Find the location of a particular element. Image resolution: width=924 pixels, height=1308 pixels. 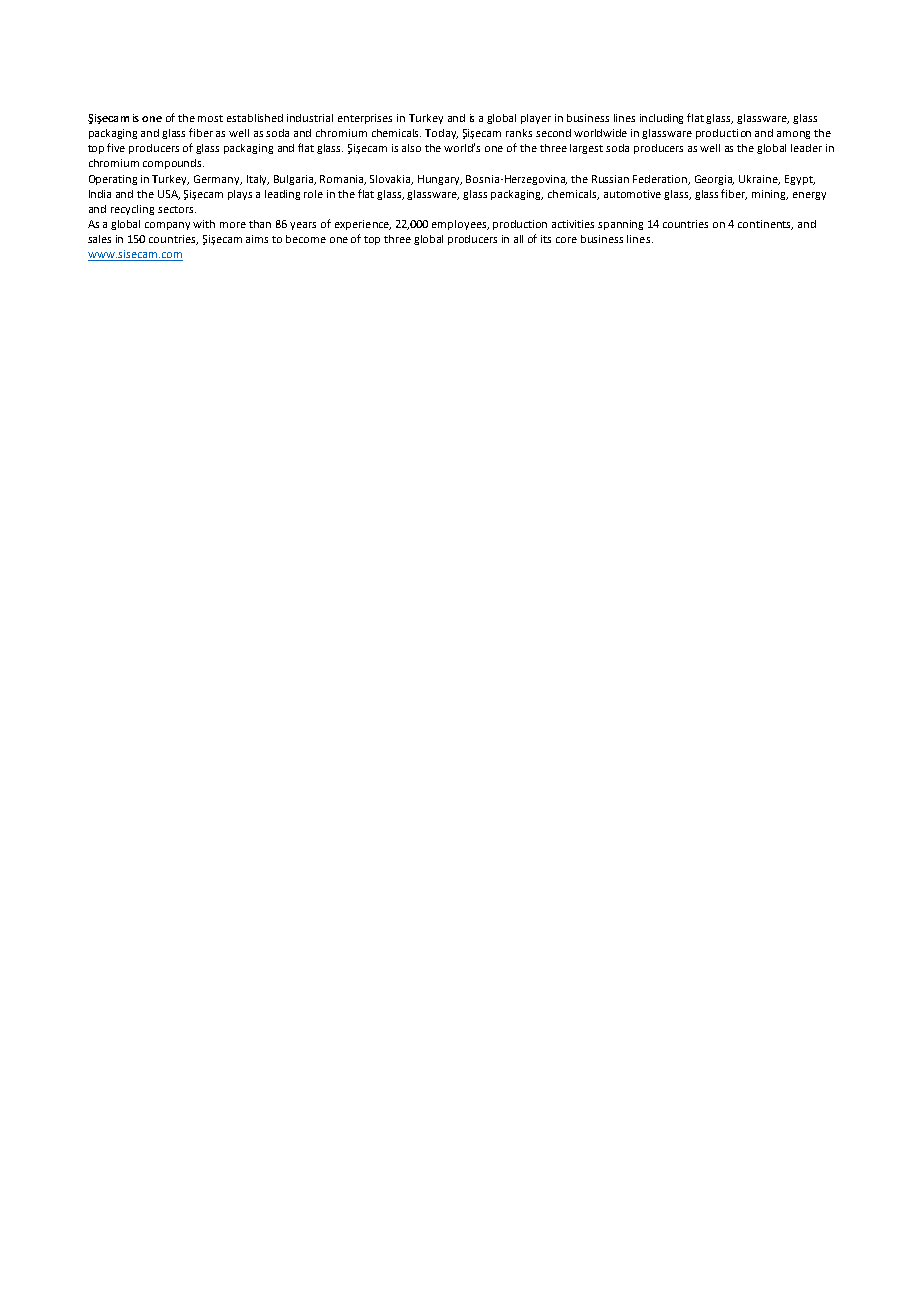

also is located at coordinates (411, 148).
